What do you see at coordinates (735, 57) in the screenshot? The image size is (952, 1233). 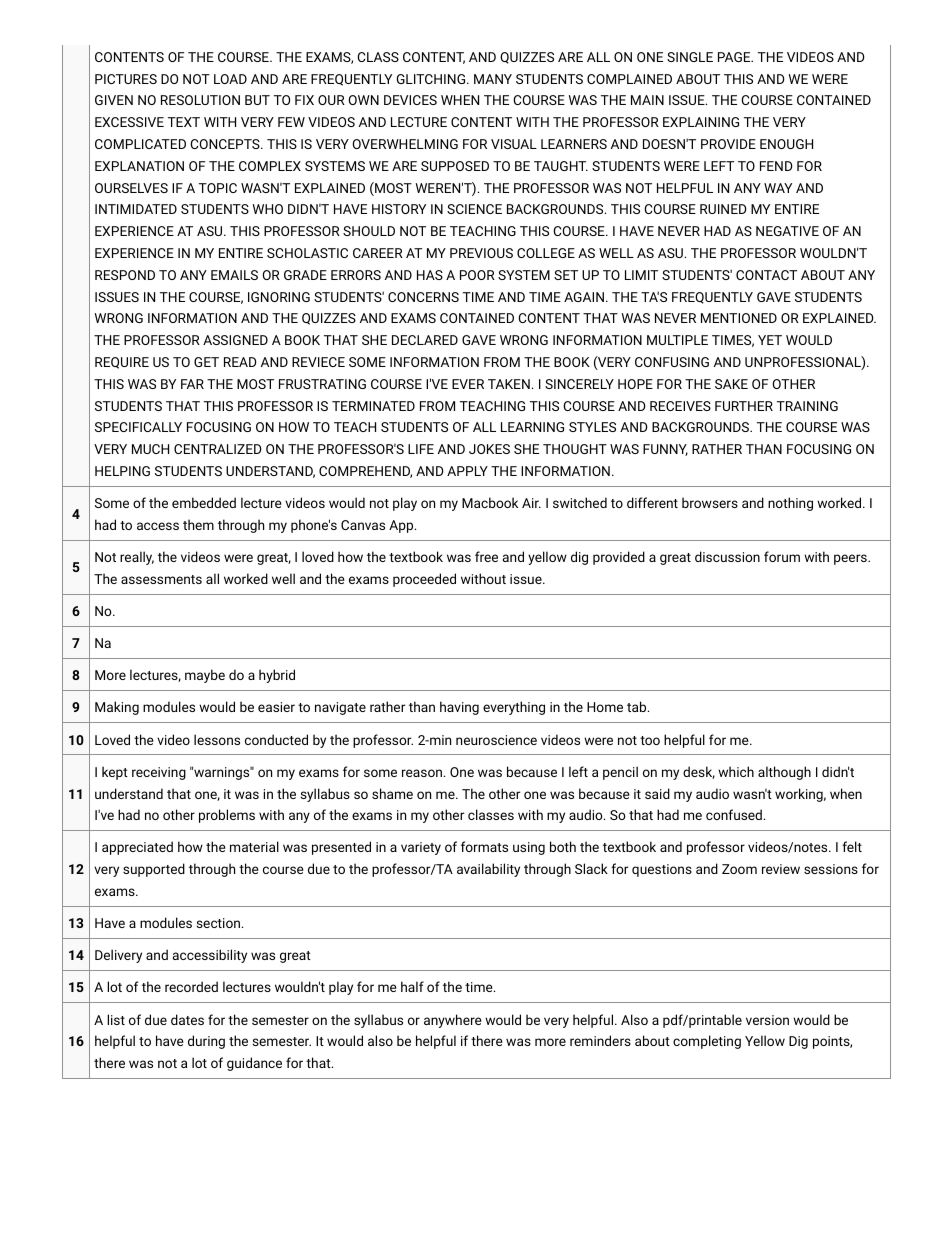 I see `PAGE` at bounding box center [735, 57].
